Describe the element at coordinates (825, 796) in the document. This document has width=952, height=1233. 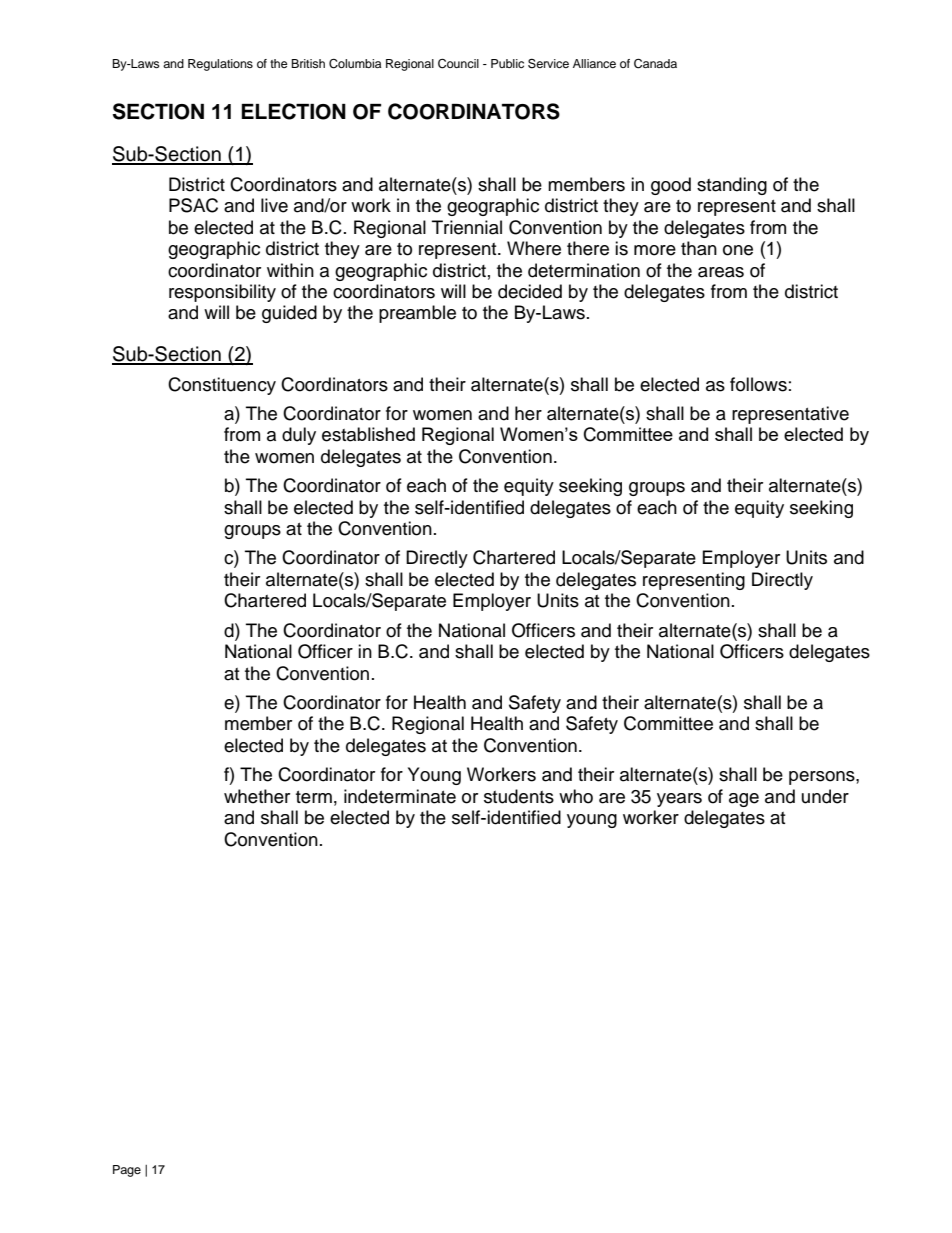
I see `under` at that location.
